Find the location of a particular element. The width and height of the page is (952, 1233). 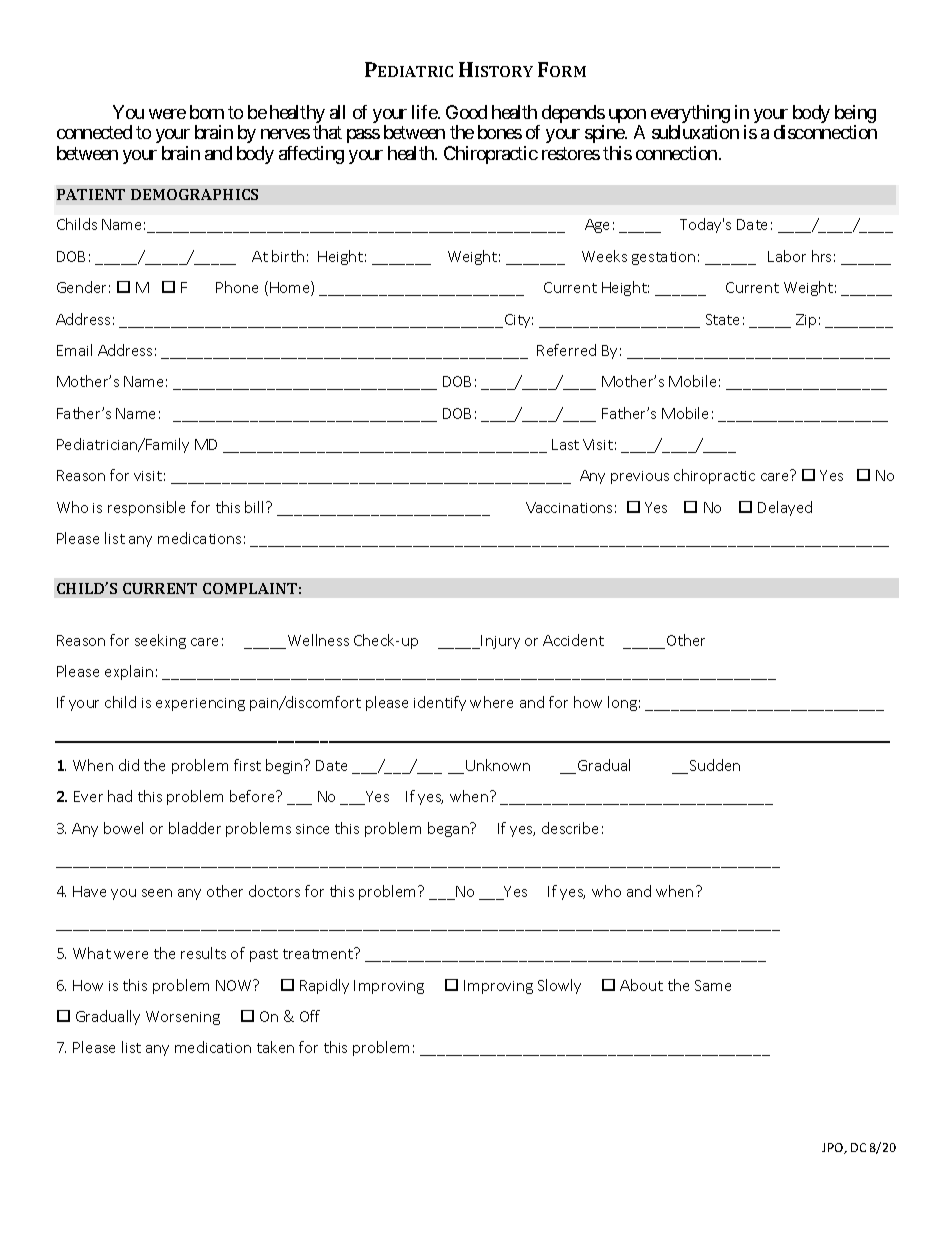

began is located at coordinates (449, 829).
